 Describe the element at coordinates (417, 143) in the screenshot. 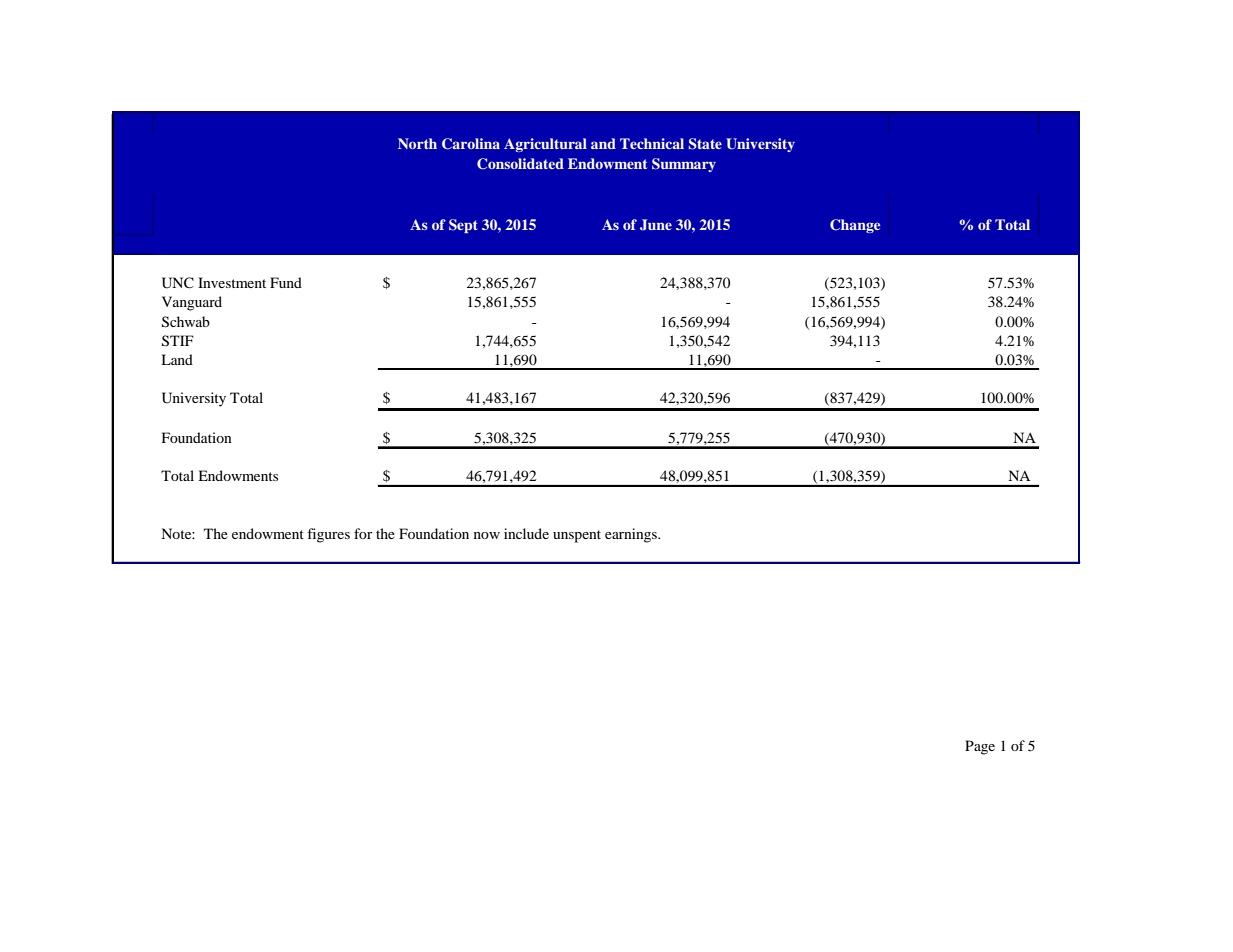

I see `North` at that location.
